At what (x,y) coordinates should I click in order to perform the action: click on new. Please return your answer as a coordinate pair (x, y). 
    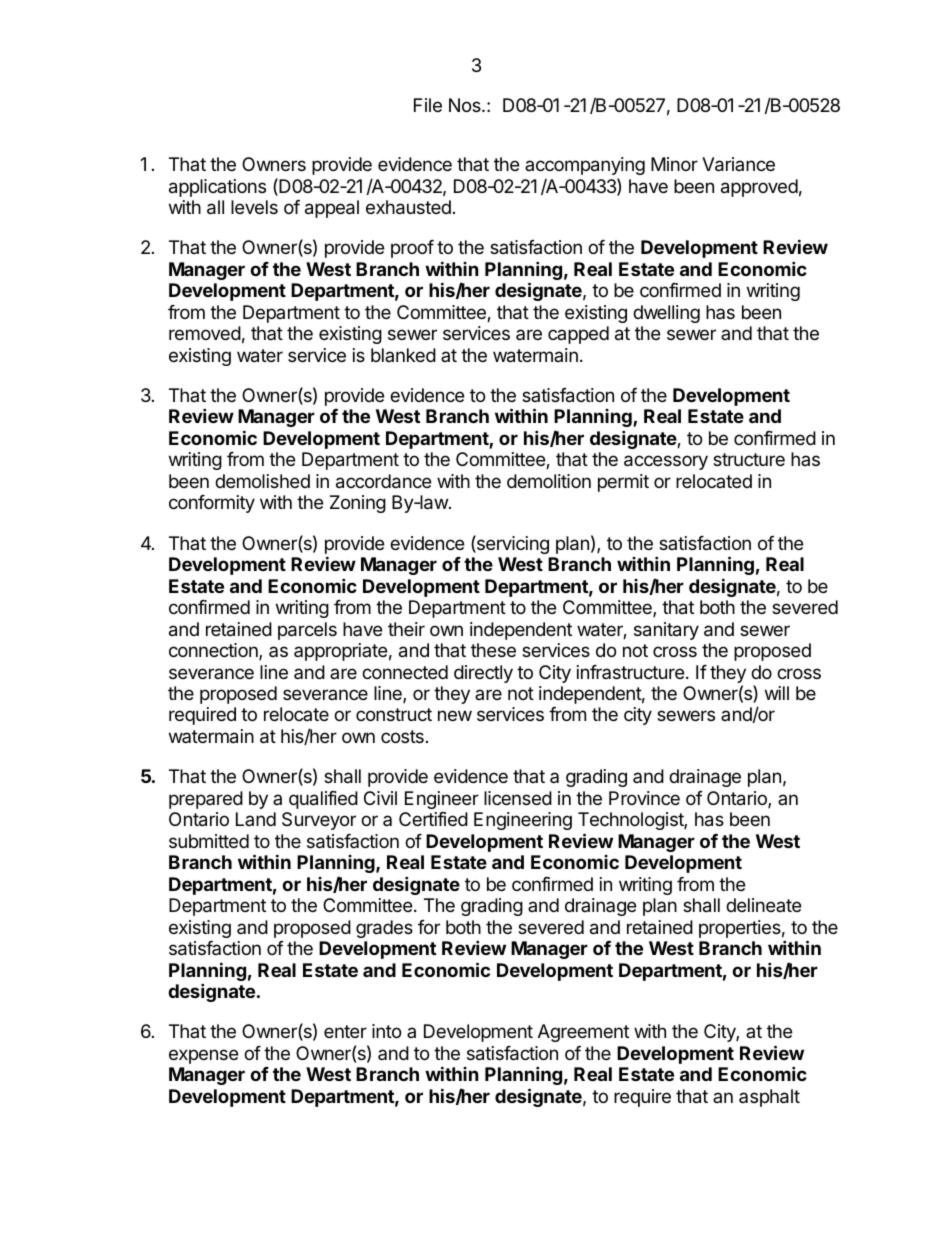
    Looking at the image, I should click on (455, 715).
